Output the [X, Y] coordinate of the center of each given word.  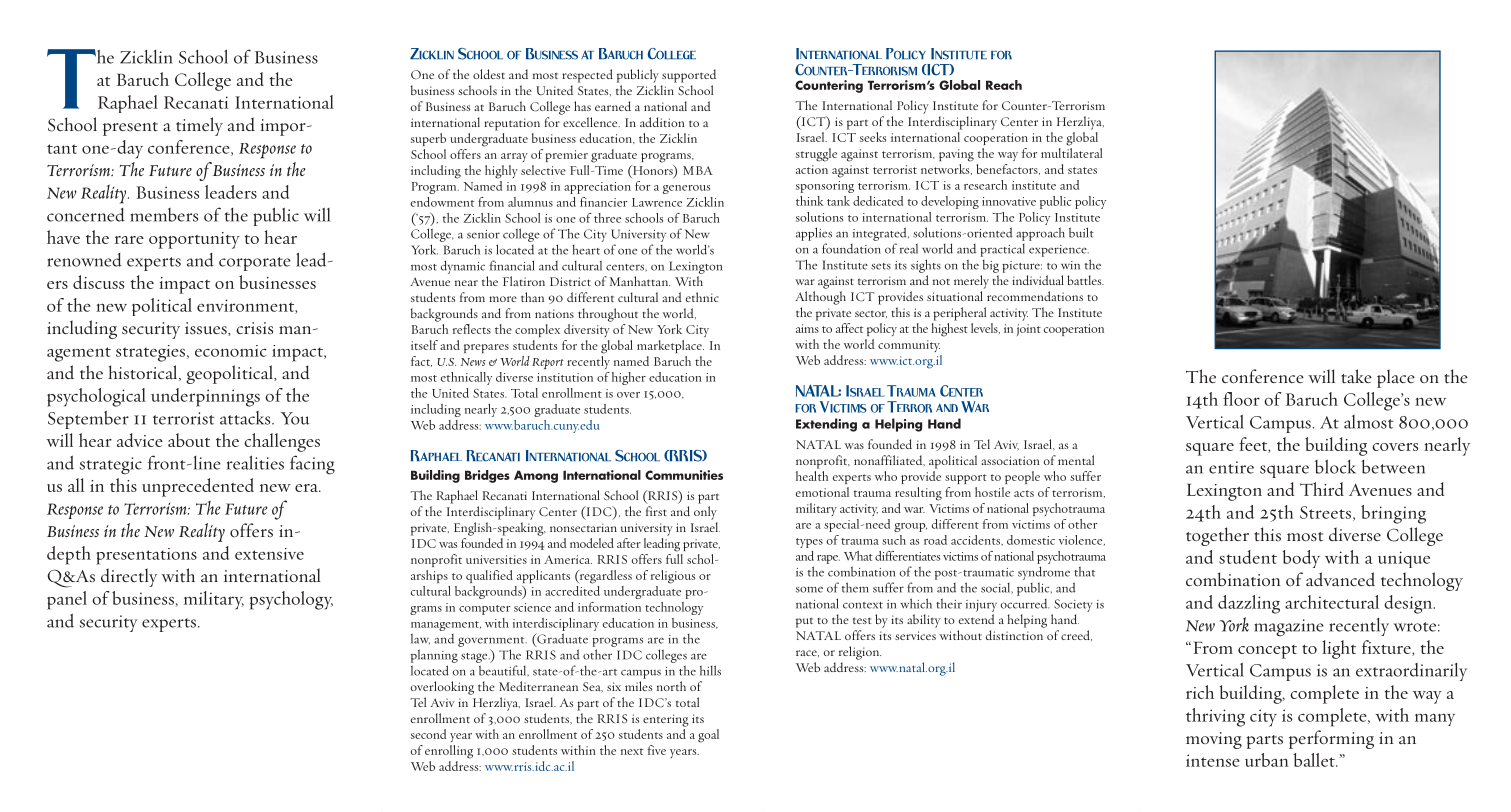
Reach [1004, 85]
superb [428, 139]
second [429, 734]
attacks [246, 418]
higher [629, 378]
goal [708, 736]
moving [1214, 740]
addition [662, 122]
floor [1241, 399]
